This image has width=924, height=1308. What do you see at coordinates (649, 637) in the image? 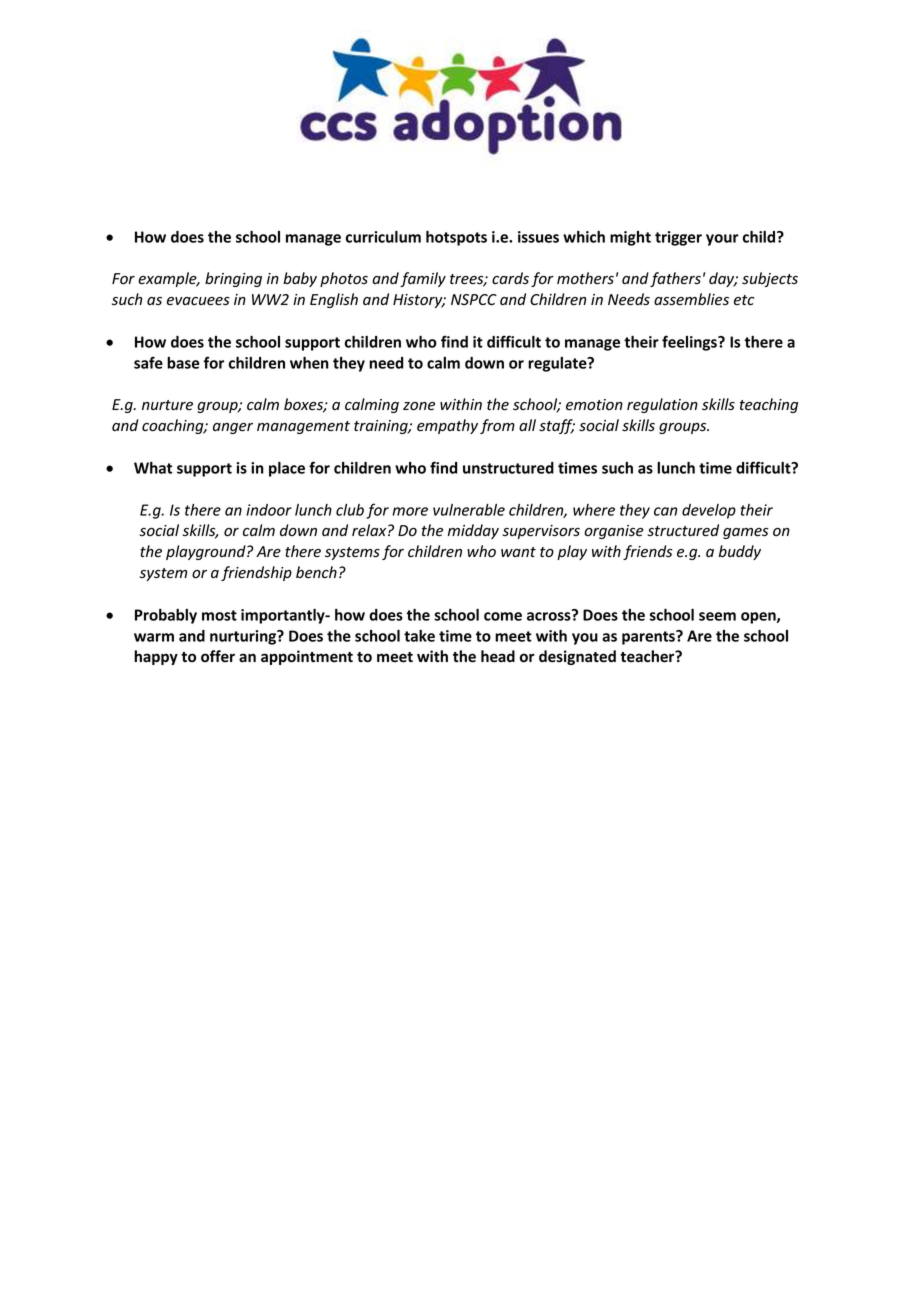
I see `parents` at bounding box center [649, 637].
